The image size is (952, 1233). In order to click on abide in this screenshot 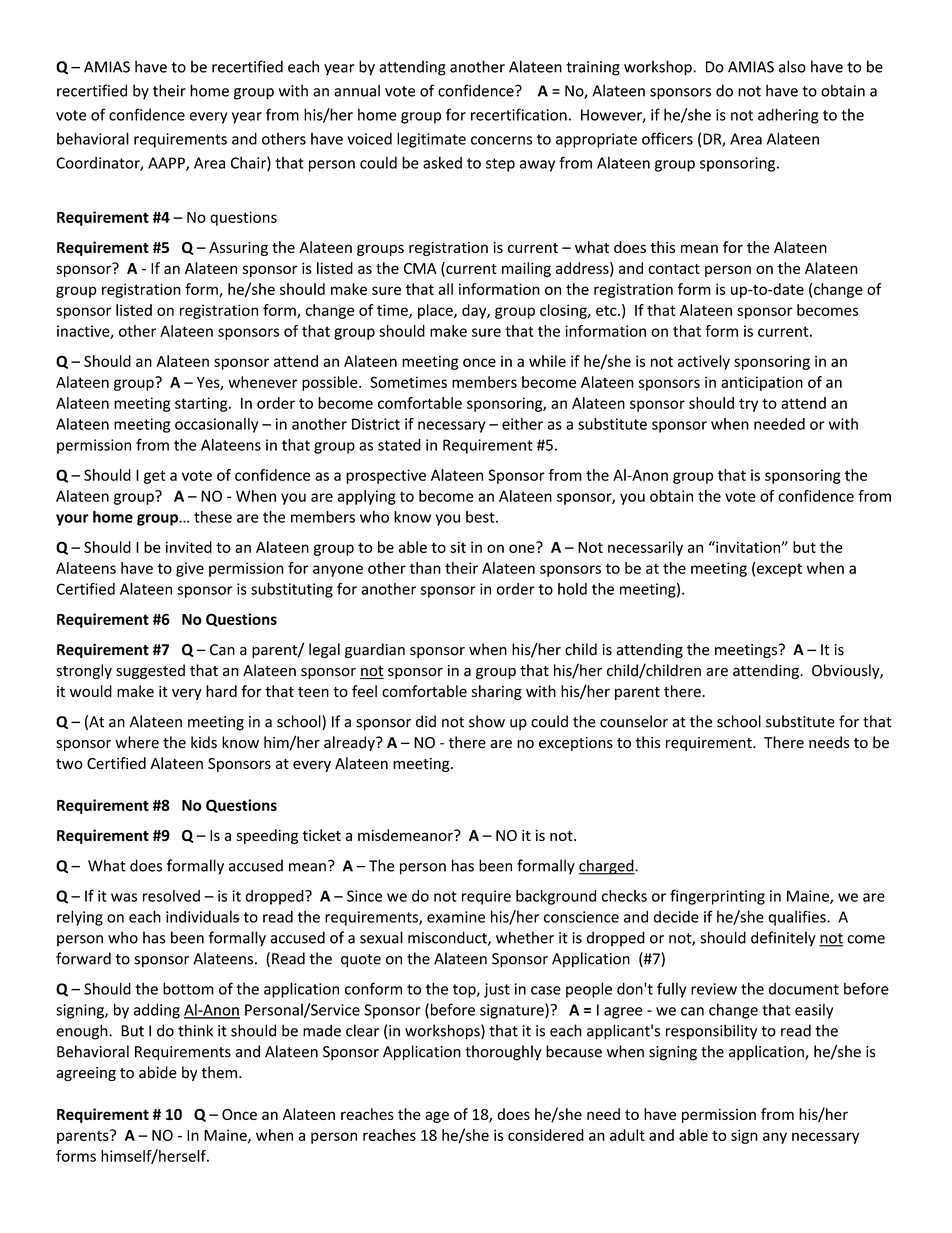, I will do `click(158, 1072)`.
